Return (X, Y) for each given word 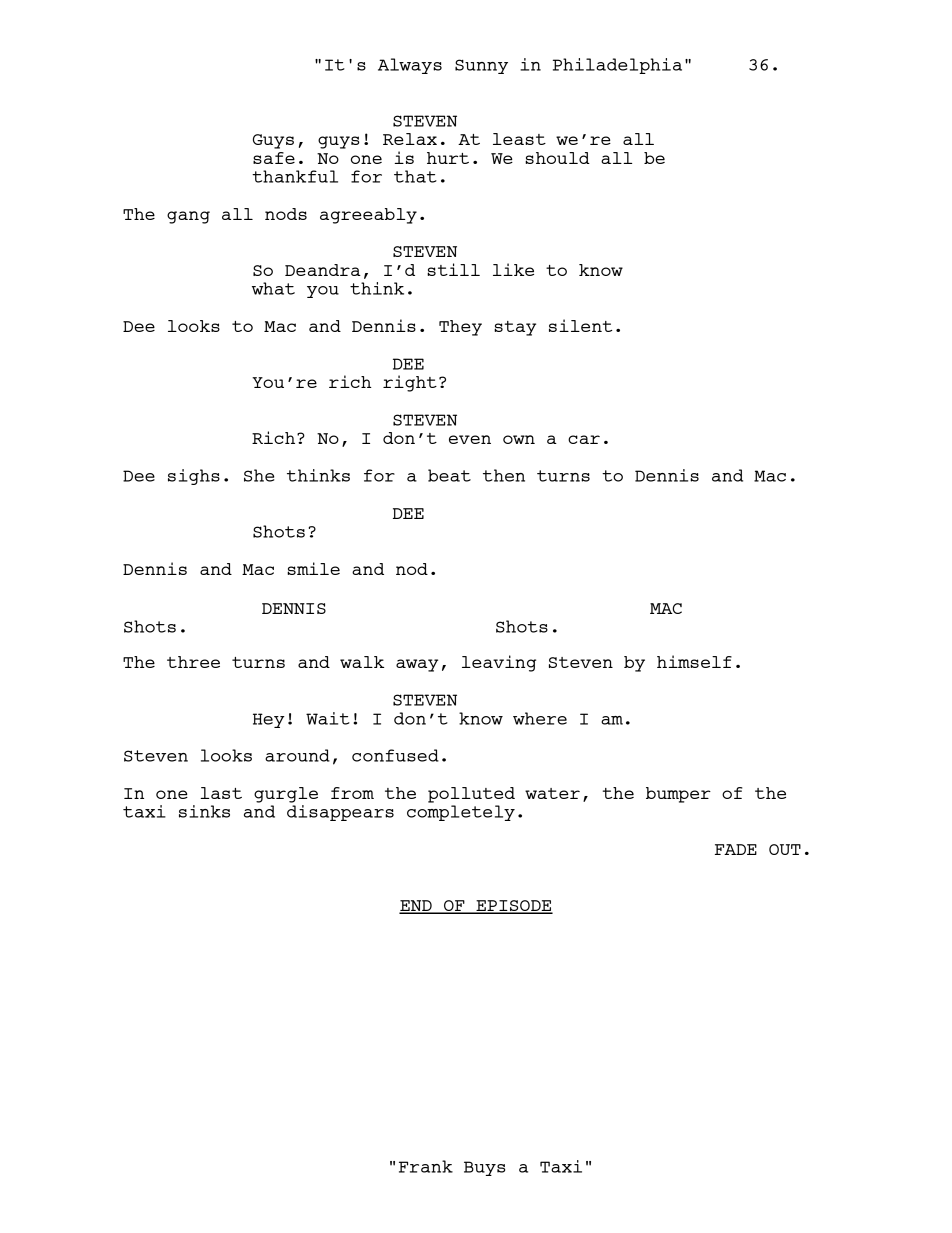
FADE (736, 849)
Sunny (481, 66)
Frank (426, 1166)
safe (274, 158)
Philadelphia (617, 66)
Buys (484, 1168)
